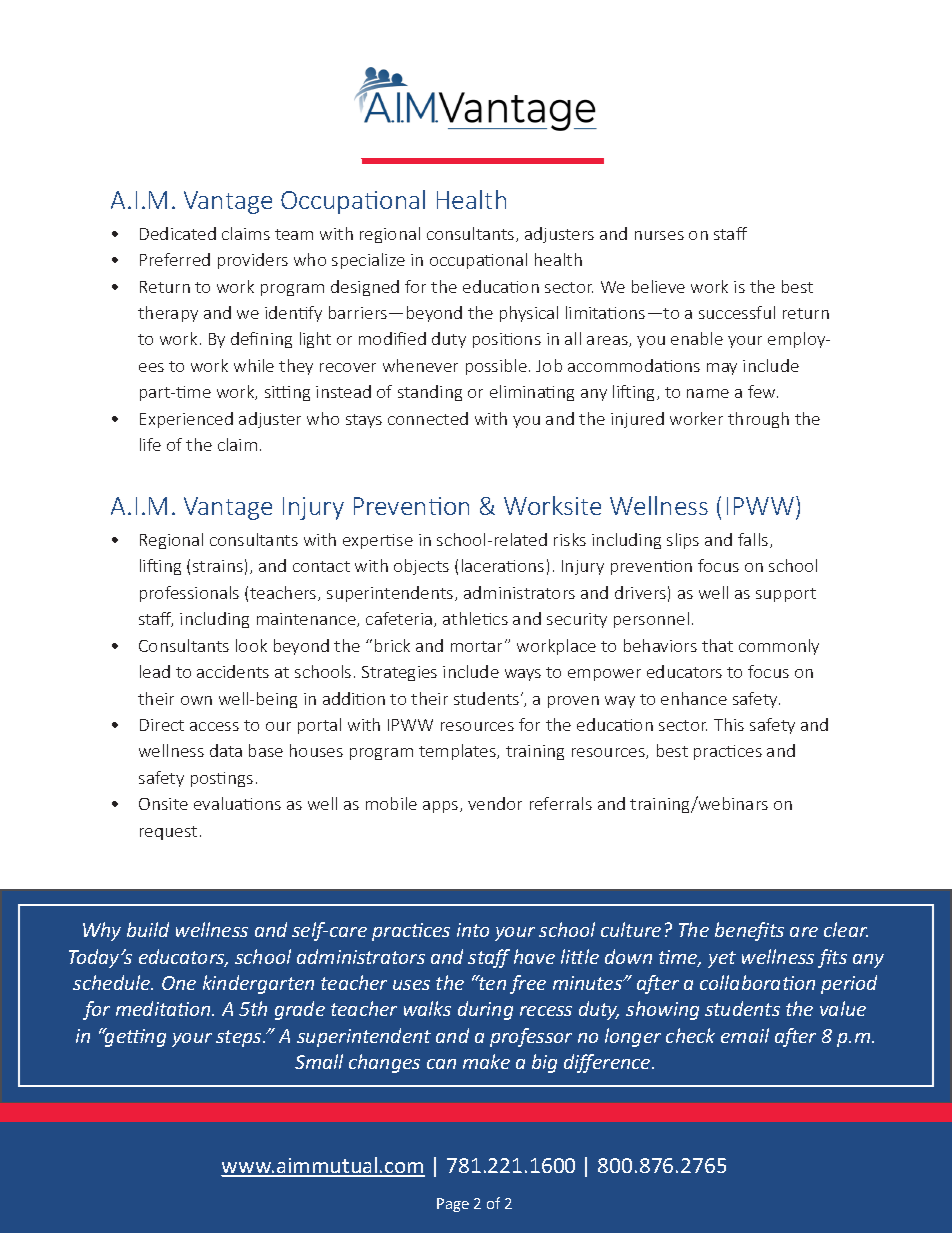 This document has width=952, height=1233. What do you see at coordinates (729, 724) in the document?
I see `This` at bounding box center [729, 724].
